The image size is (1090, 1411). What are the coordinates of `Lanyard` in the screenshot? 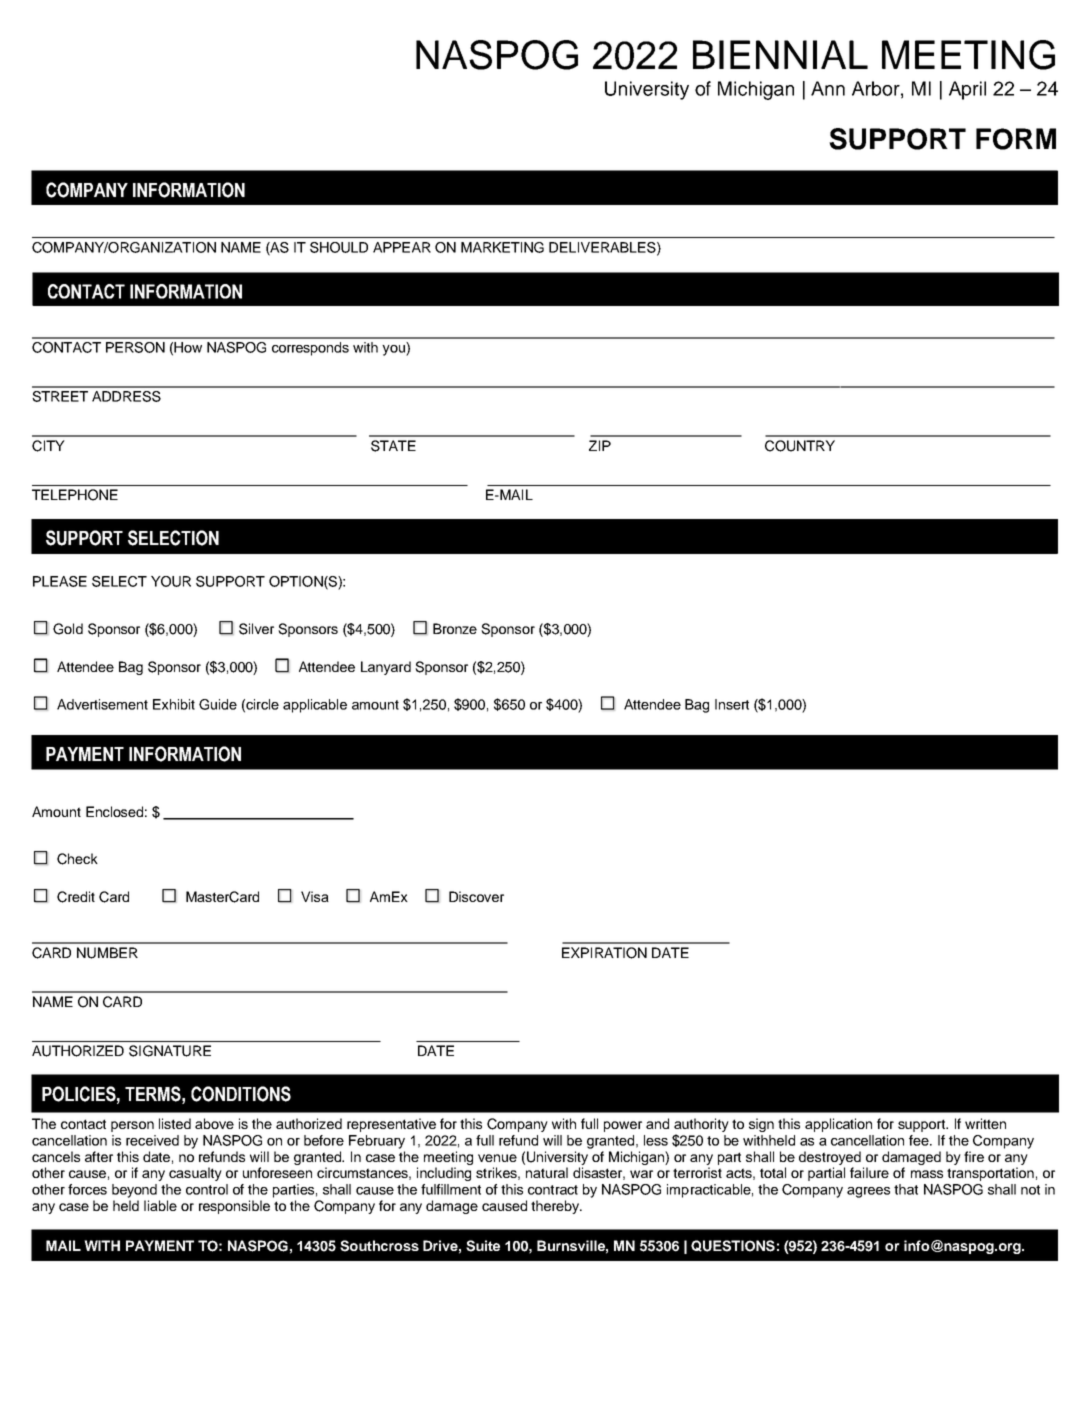 It's located at (386, 668).
